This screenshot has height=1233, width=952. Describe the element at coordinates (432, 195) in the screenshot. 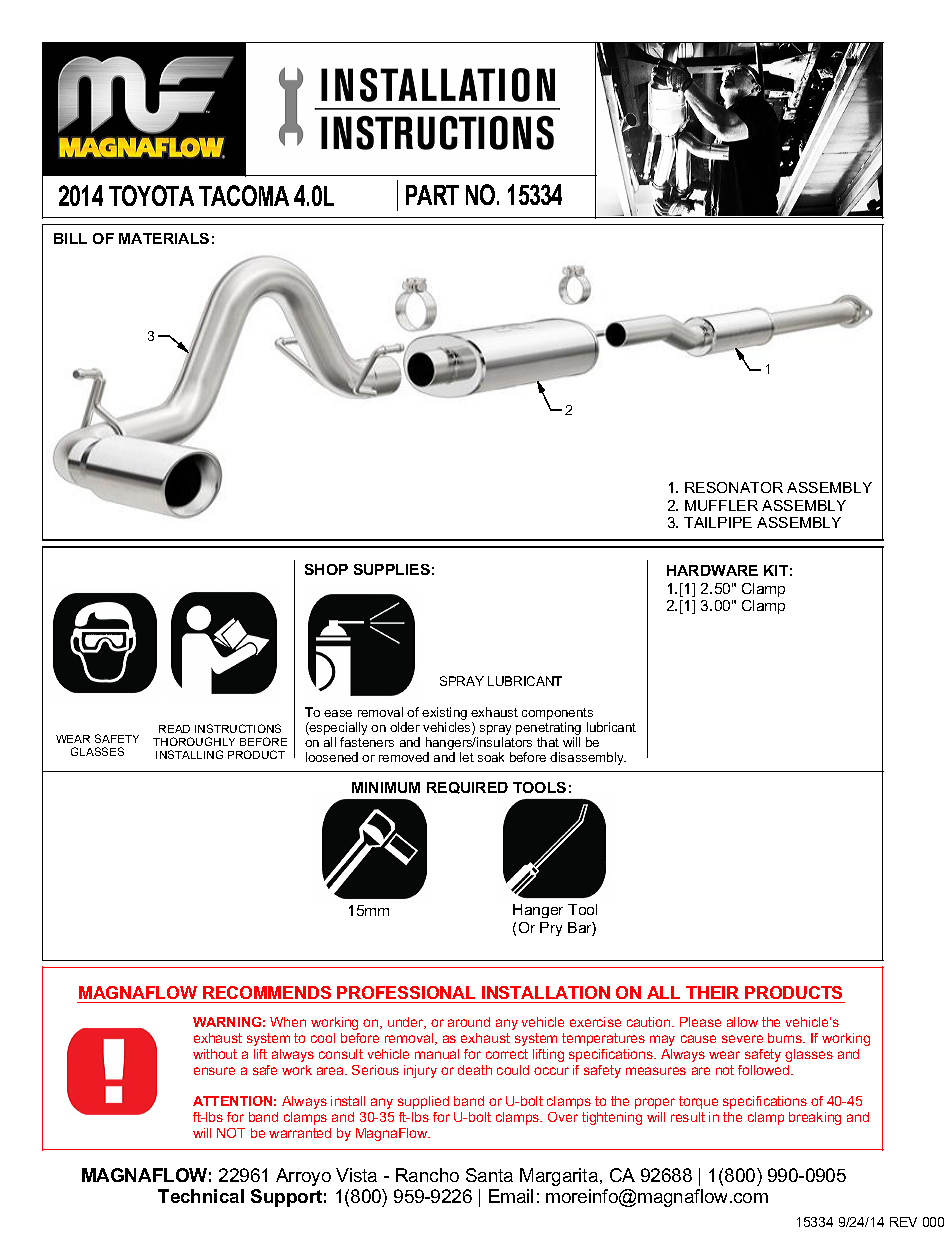

I see `PART` at that location.
